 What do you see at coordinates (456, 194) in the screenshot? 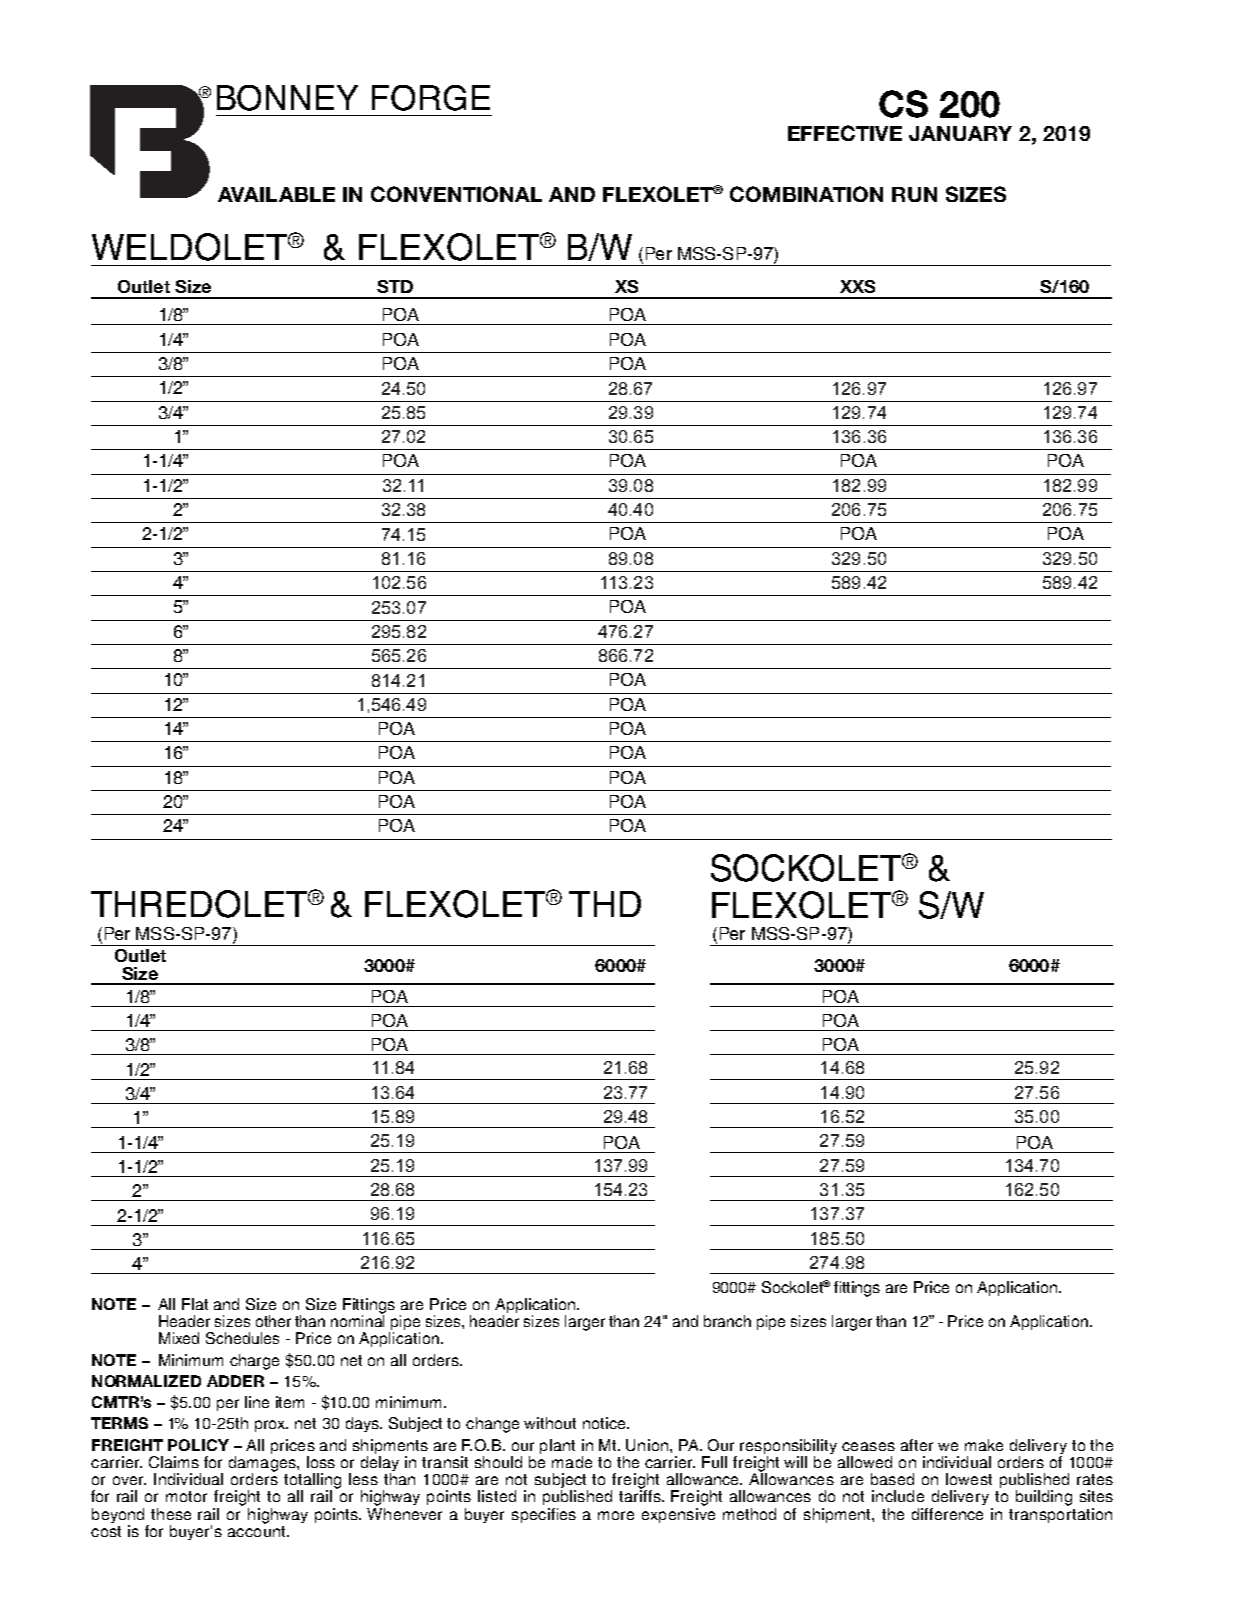
I see `CONVENTIONAL` at bounding box center [456, 194].
